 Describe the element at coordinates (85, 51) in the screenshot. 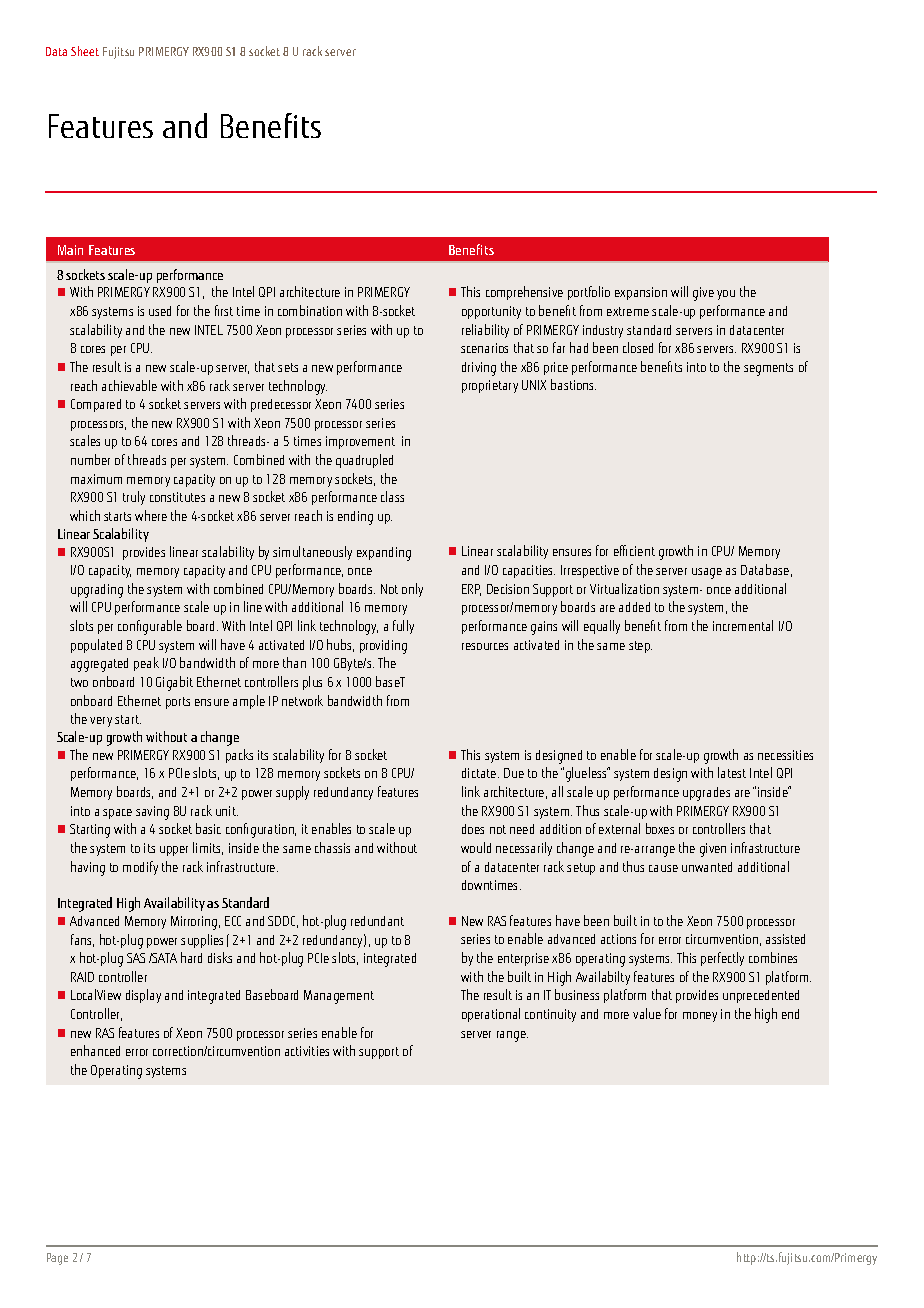

I see `Sheet` at that location.
